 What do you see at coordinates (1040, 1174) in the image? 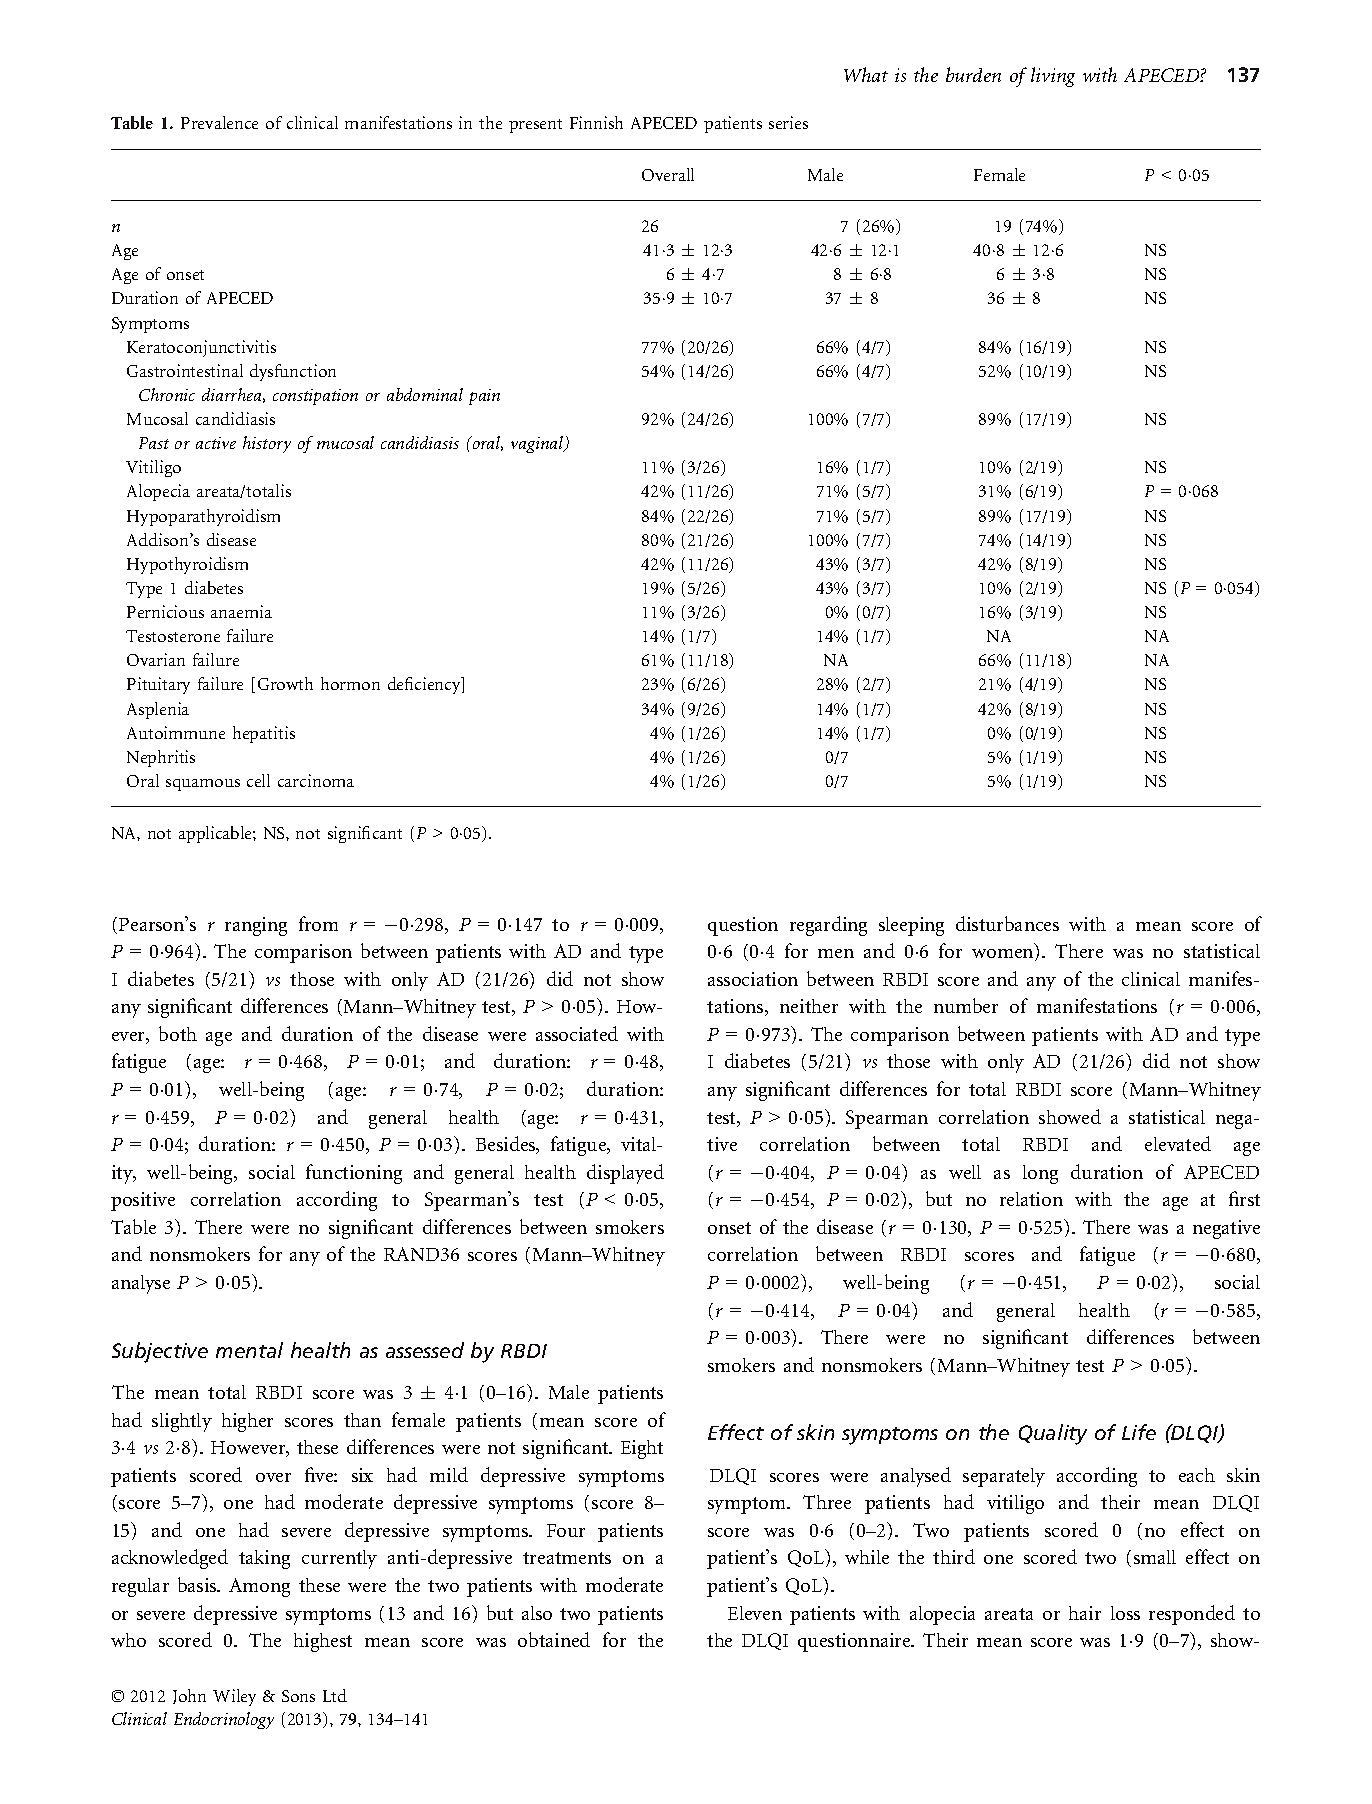
I see `long` at bounding box center [1040, 1174].
